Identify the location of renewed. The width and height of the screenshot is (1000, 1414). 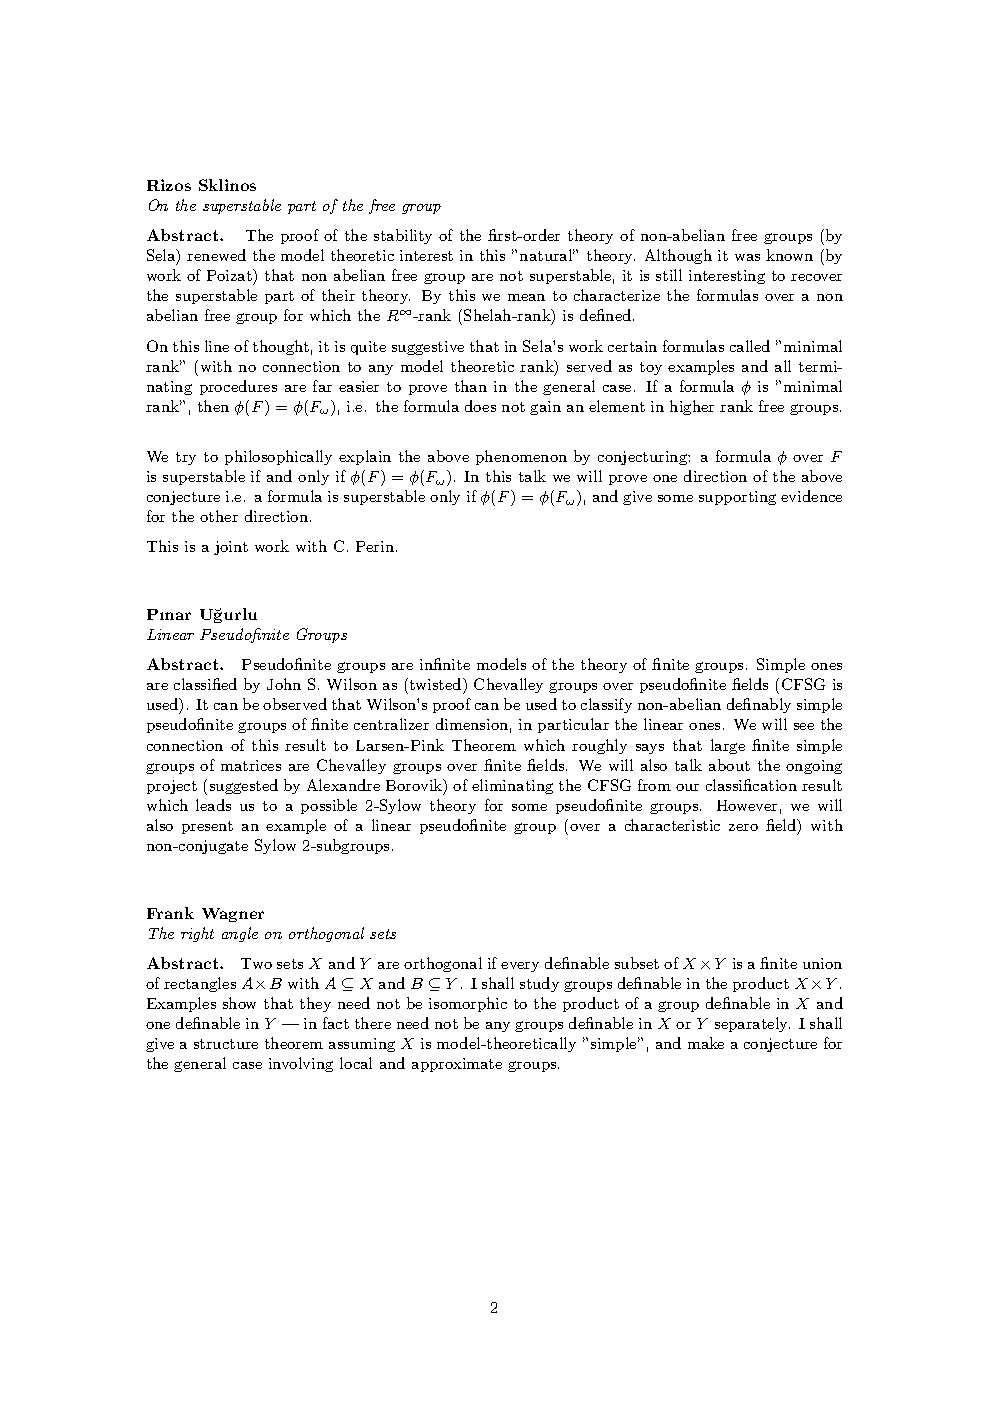
(216, 255).
